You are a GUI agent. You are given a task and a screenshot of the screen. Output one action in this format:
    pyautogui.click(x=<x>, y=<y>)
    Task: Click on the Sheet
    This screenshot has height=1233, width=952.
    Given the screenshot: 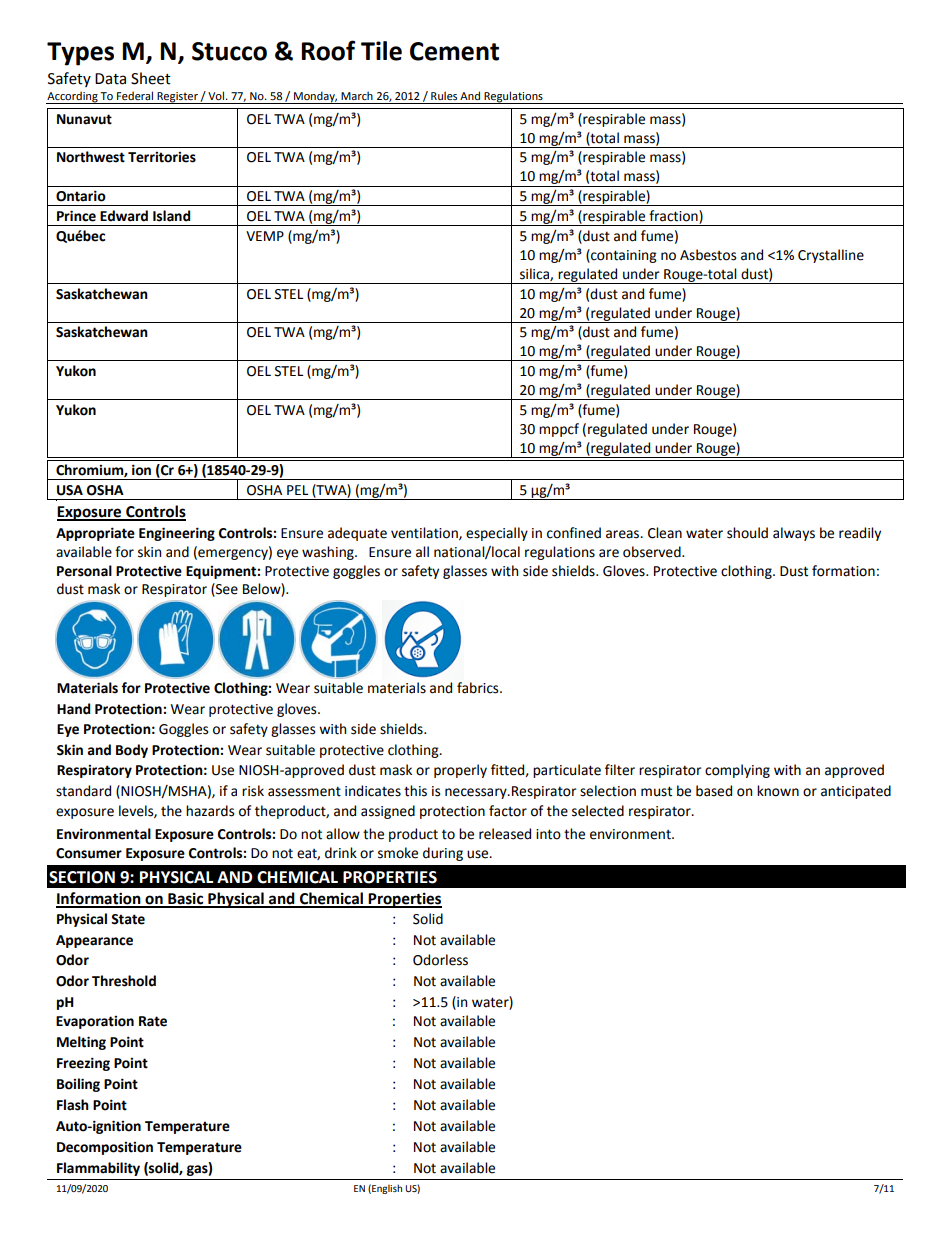 What is the action you would take?
    pyautogui.click(x=151, y=78)
